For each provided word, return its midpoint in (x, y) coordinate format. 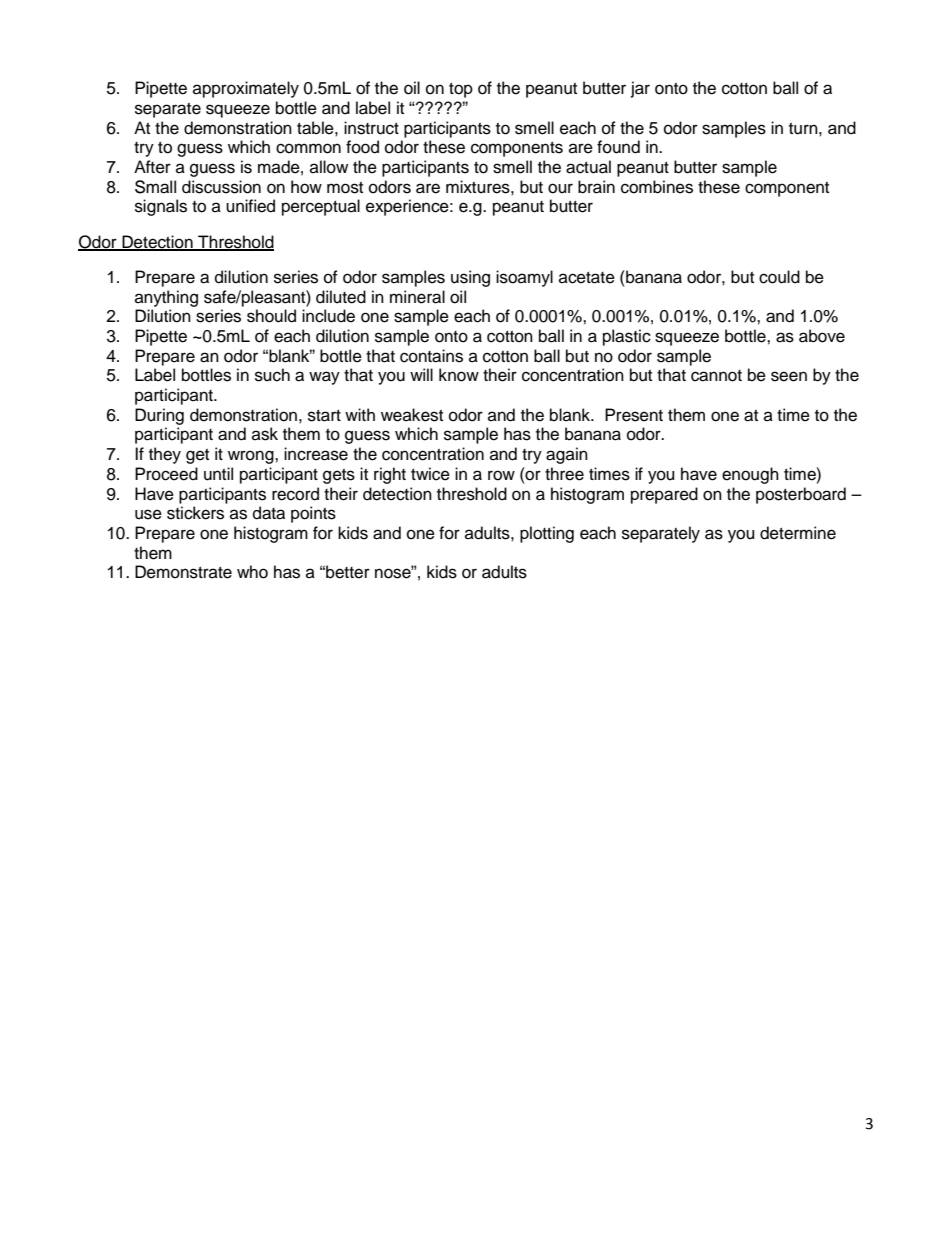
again (567, 455)
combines (657, 187)
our (560, 188)
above (822, 336)
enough (750, 475)
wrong (252, 457)
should (271, 316)
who (252, 572)
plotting (547, 534)
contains (431, 356)
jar (640, 89)
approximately (246, 89)
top (461, 90)
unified (250, 206)
